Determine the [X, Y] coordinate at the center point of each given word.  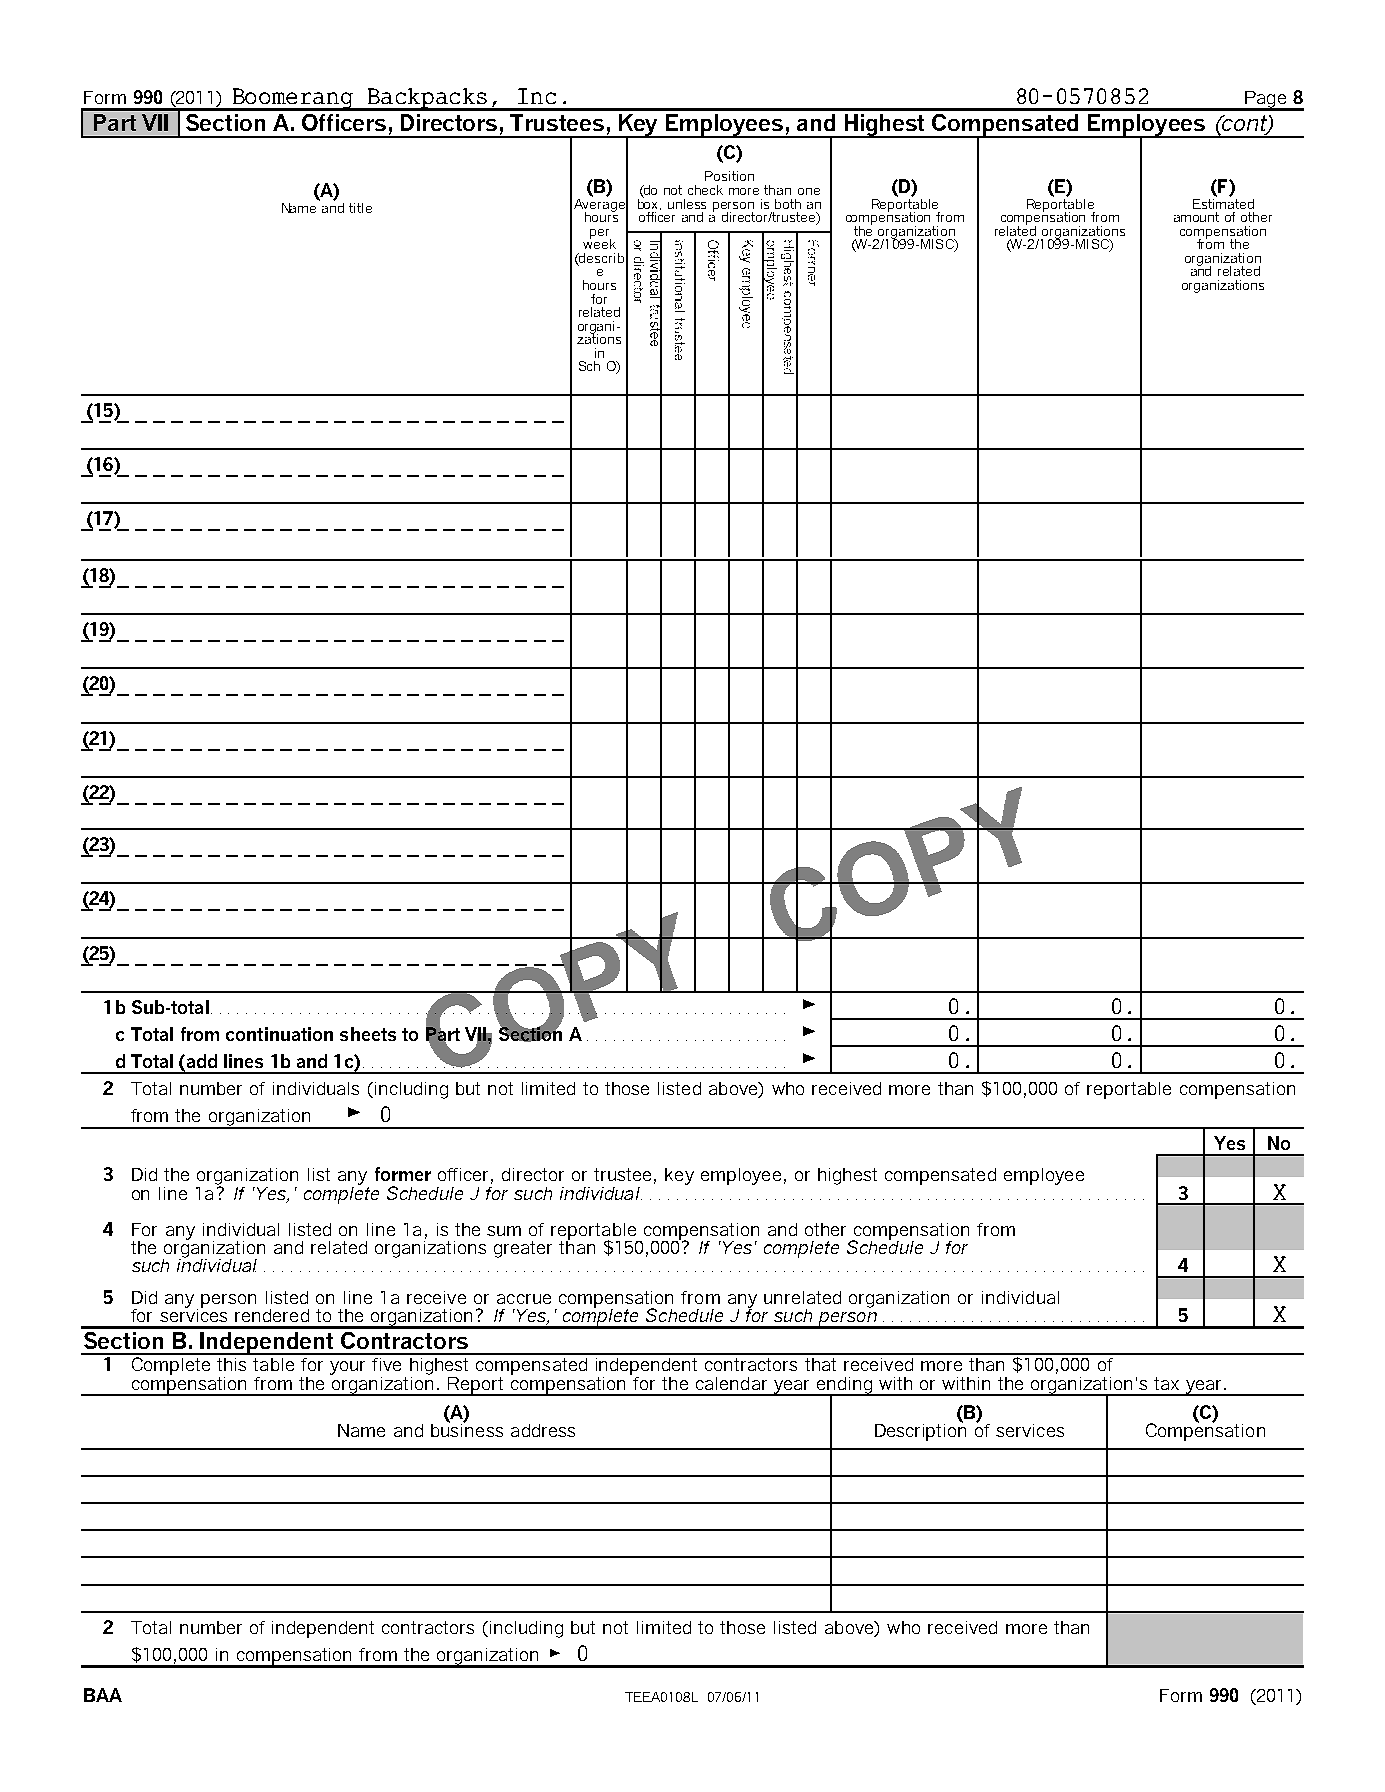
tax [1166, 1383]
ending [844, 1386]
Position [729, 176]
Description [920, 1431]
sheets [368, 1034]
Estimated [1223, 202]
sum [504, 1231]
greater [523, 1249]
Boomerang [293, 99]
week [599, 243]
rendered [272, 1315]
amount [1196, 217]
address [543, 1430]
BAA [103, 1695]
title [360, 208]
